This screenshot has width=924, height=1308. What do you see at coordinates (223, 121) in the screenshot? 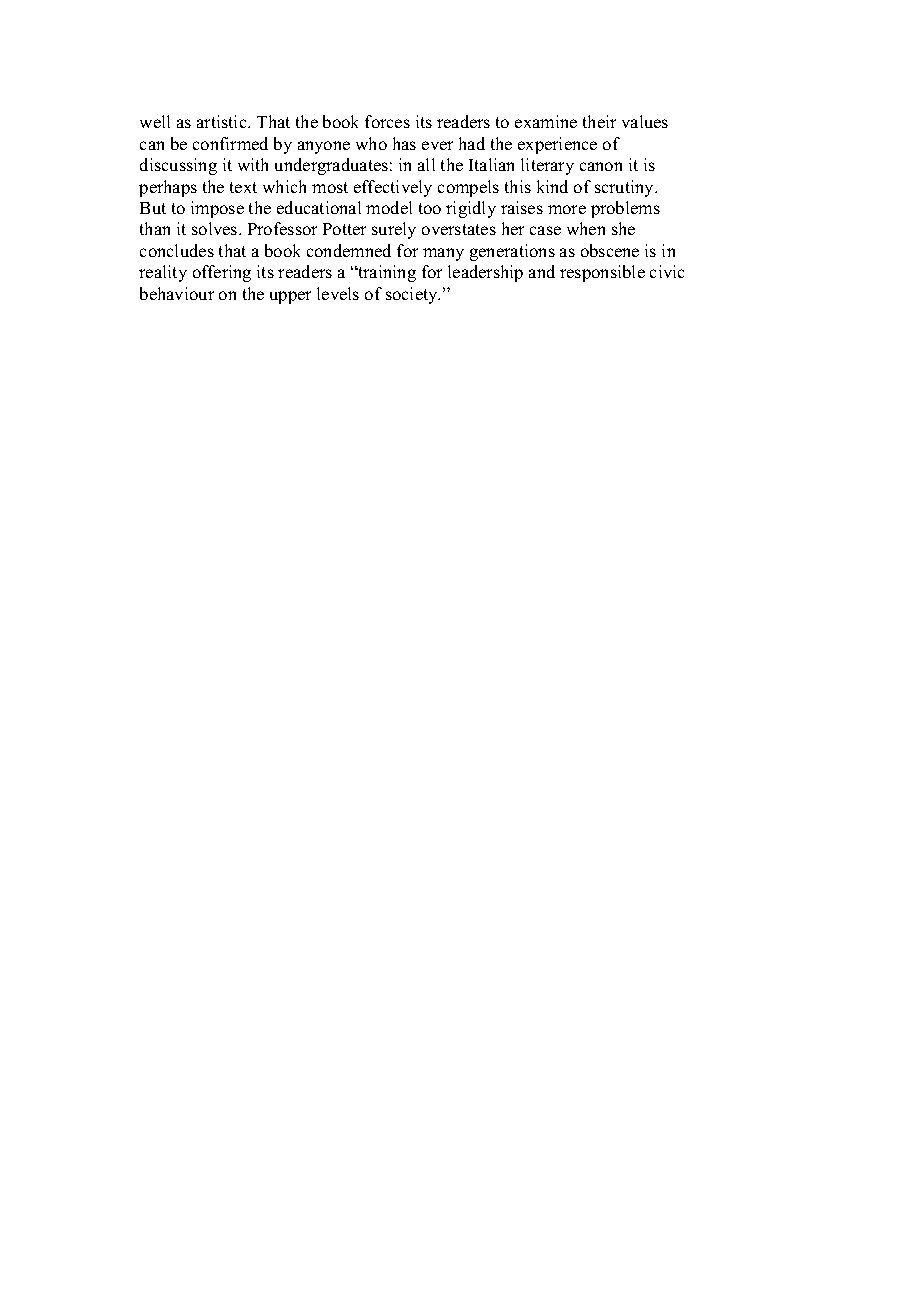
I see `artistic` at bounding box center [223, 121].
